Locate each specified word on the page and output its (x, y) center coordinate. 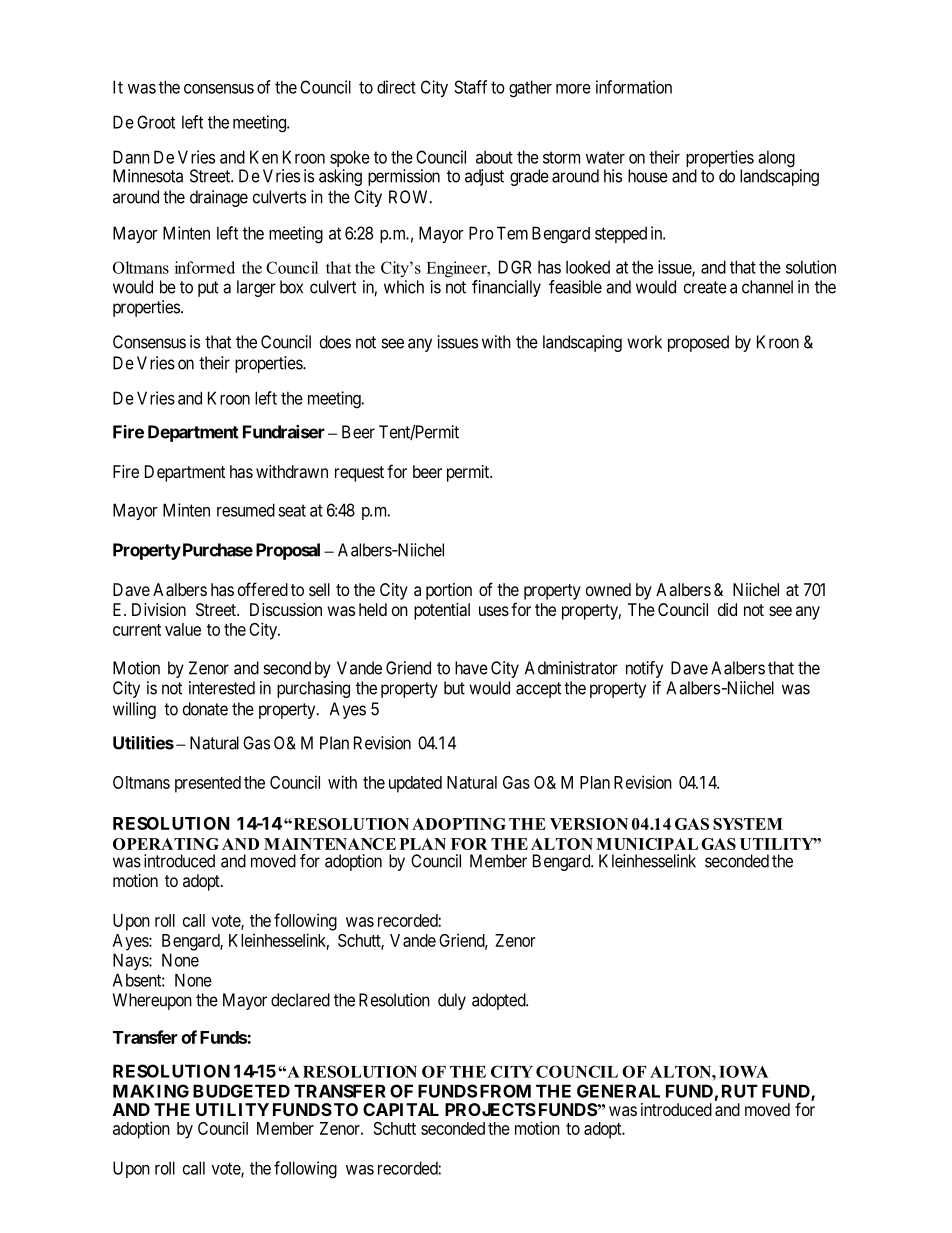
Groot (156, 122)
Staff (470, 87)
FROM (505, 1091)
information (634, 87)
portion (449, 591)
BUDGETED (241, 1091)
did (727, 609)
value (183, 629)
